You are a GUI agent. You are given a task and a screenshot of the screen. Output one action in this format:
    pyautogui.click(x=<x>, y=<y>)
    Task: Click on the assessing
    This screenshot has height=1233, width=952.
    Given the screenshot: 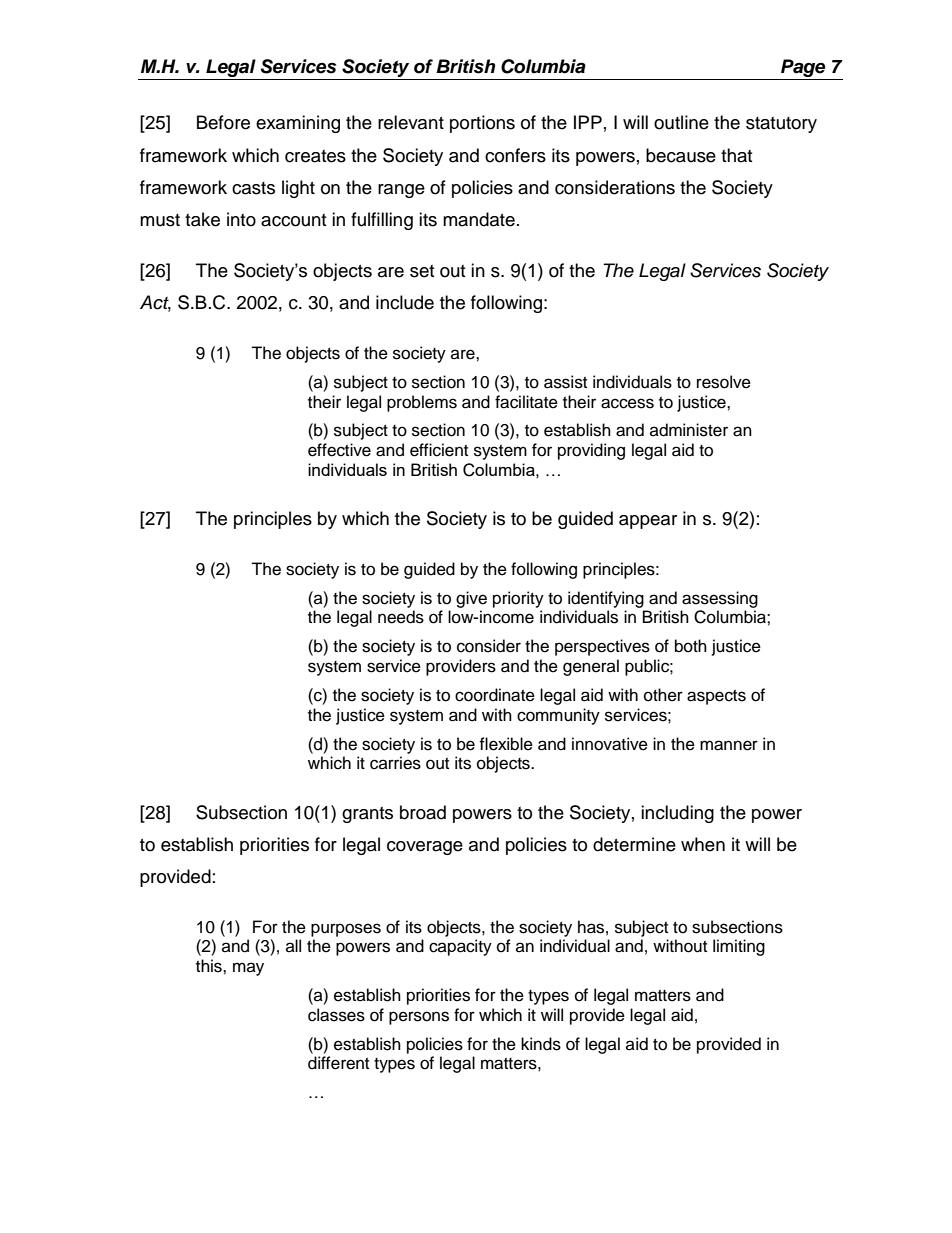 What is the action you would take?
    pyautogui.click(x=720, y=599)
